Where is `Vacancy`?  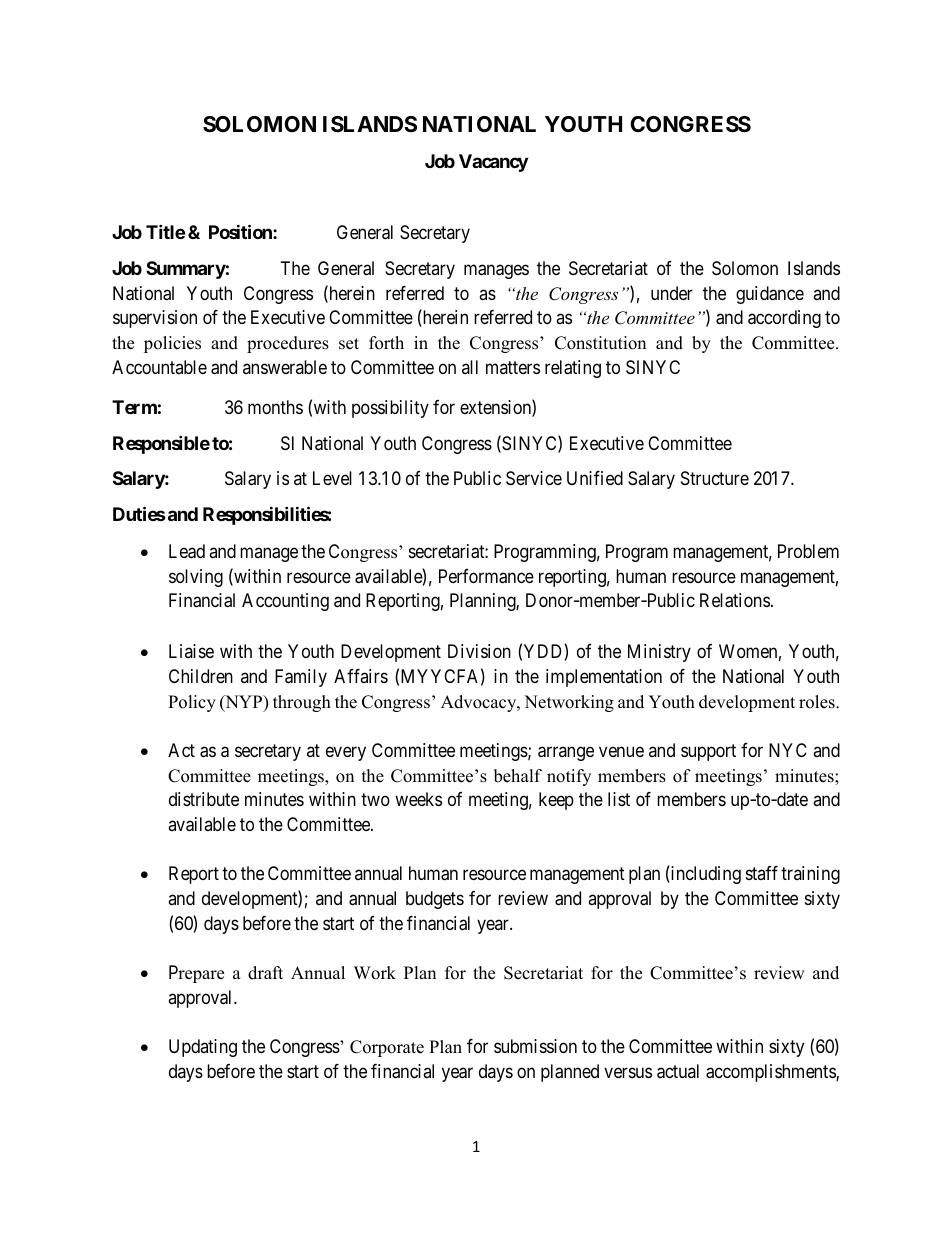
Vacancy is located at coordinates (493, 163).
